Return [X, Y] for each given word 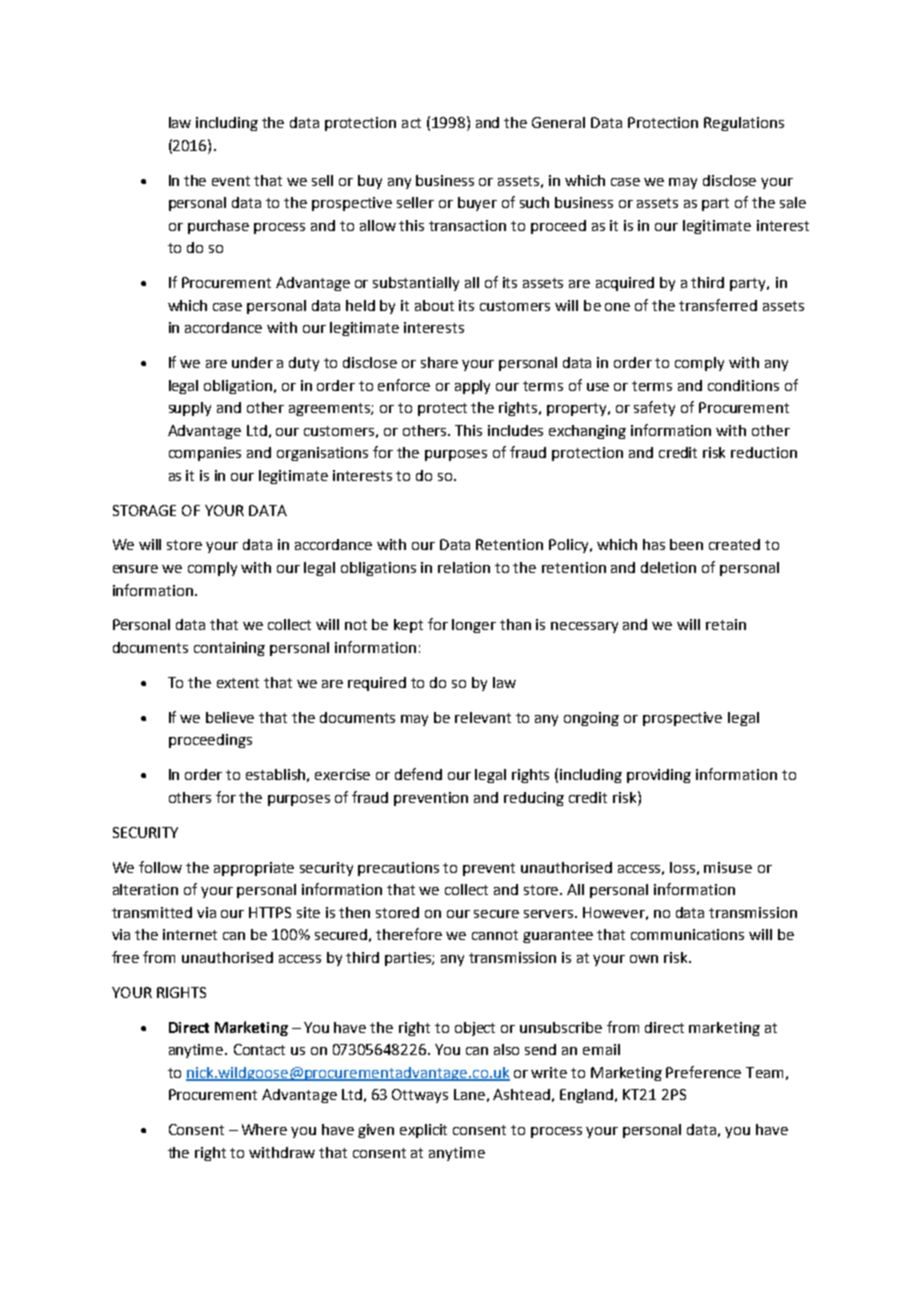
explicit [423, 1131]
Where [264, 1129]
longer [474, 626]
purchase [218, 227]
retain [726, 624]
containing [229, 649]
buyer [477, 204]
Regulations [744, 124]
